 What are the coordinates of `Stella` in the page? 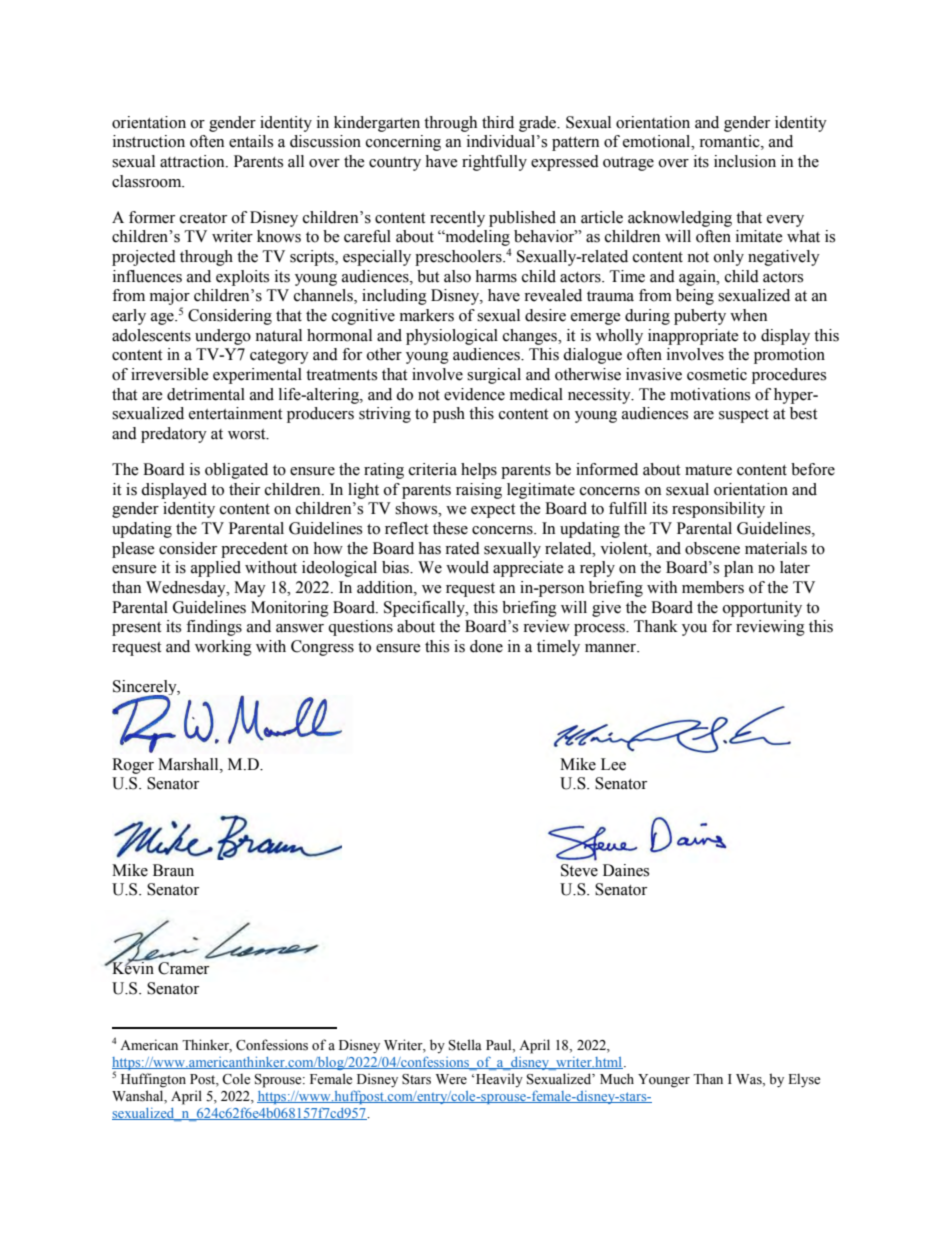 It's located at (465, 1045).
